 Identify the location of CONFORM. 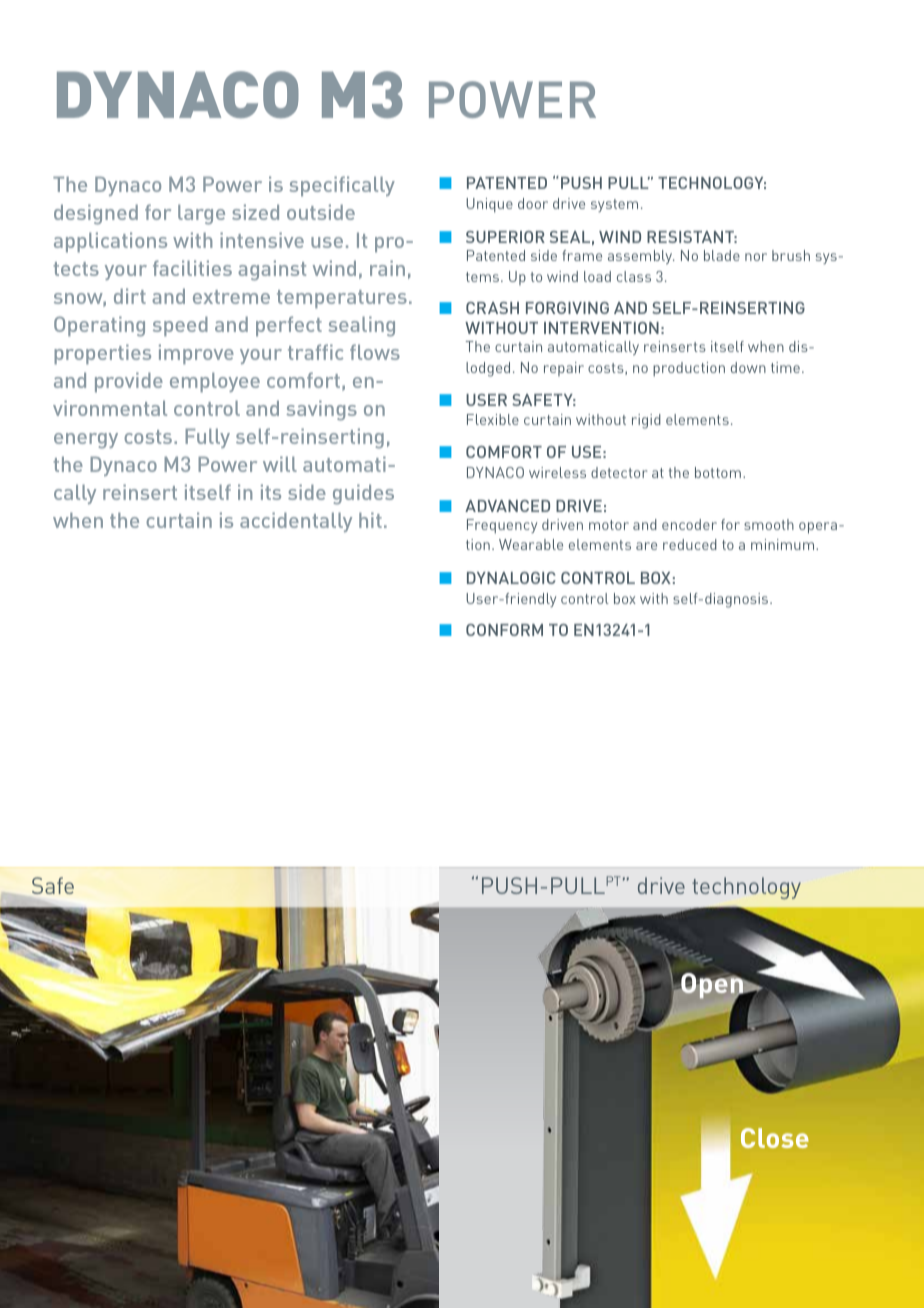
(504, 630).
